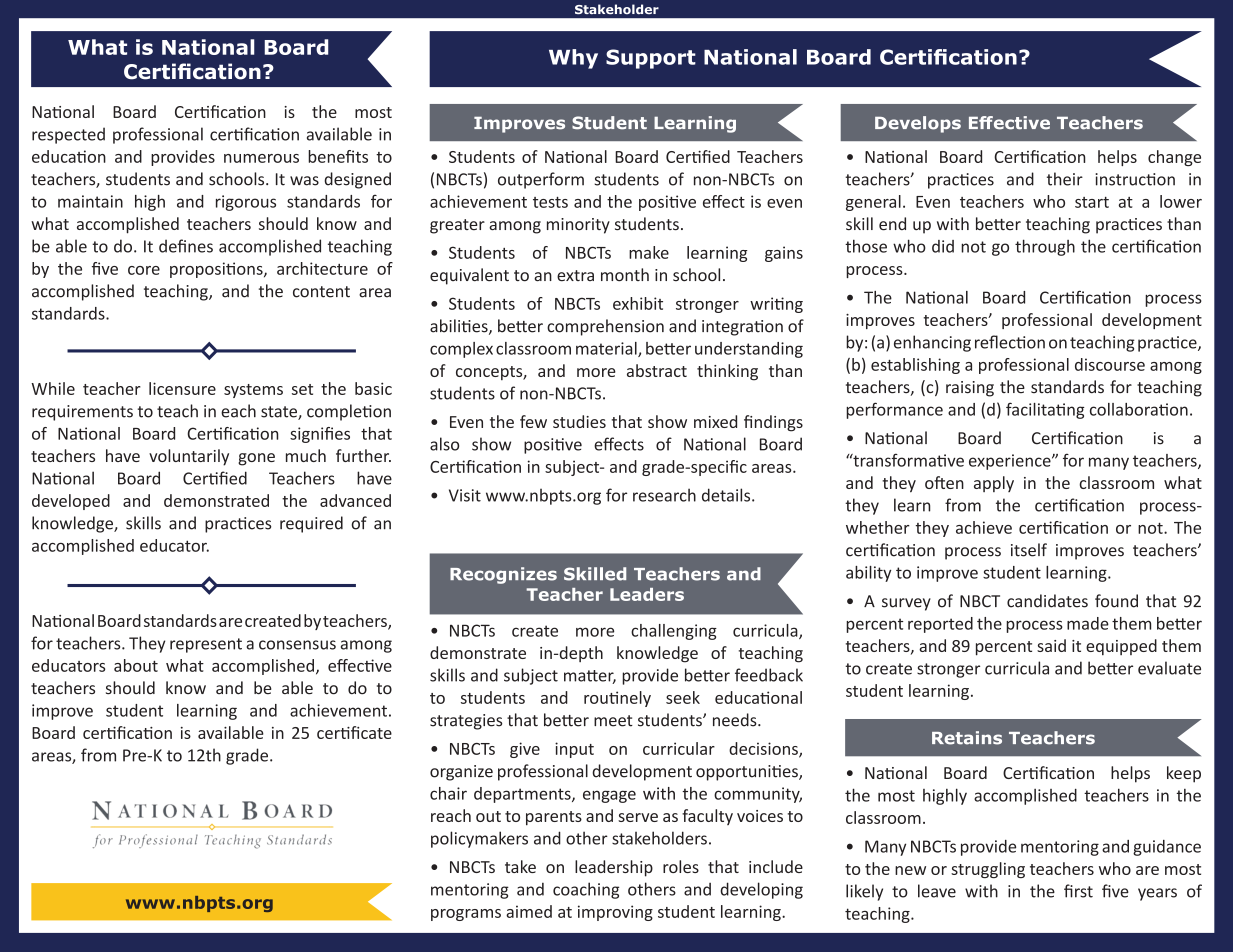  Describe the element at coordinates (466, 915) in the document. I see `programs` at that location.
